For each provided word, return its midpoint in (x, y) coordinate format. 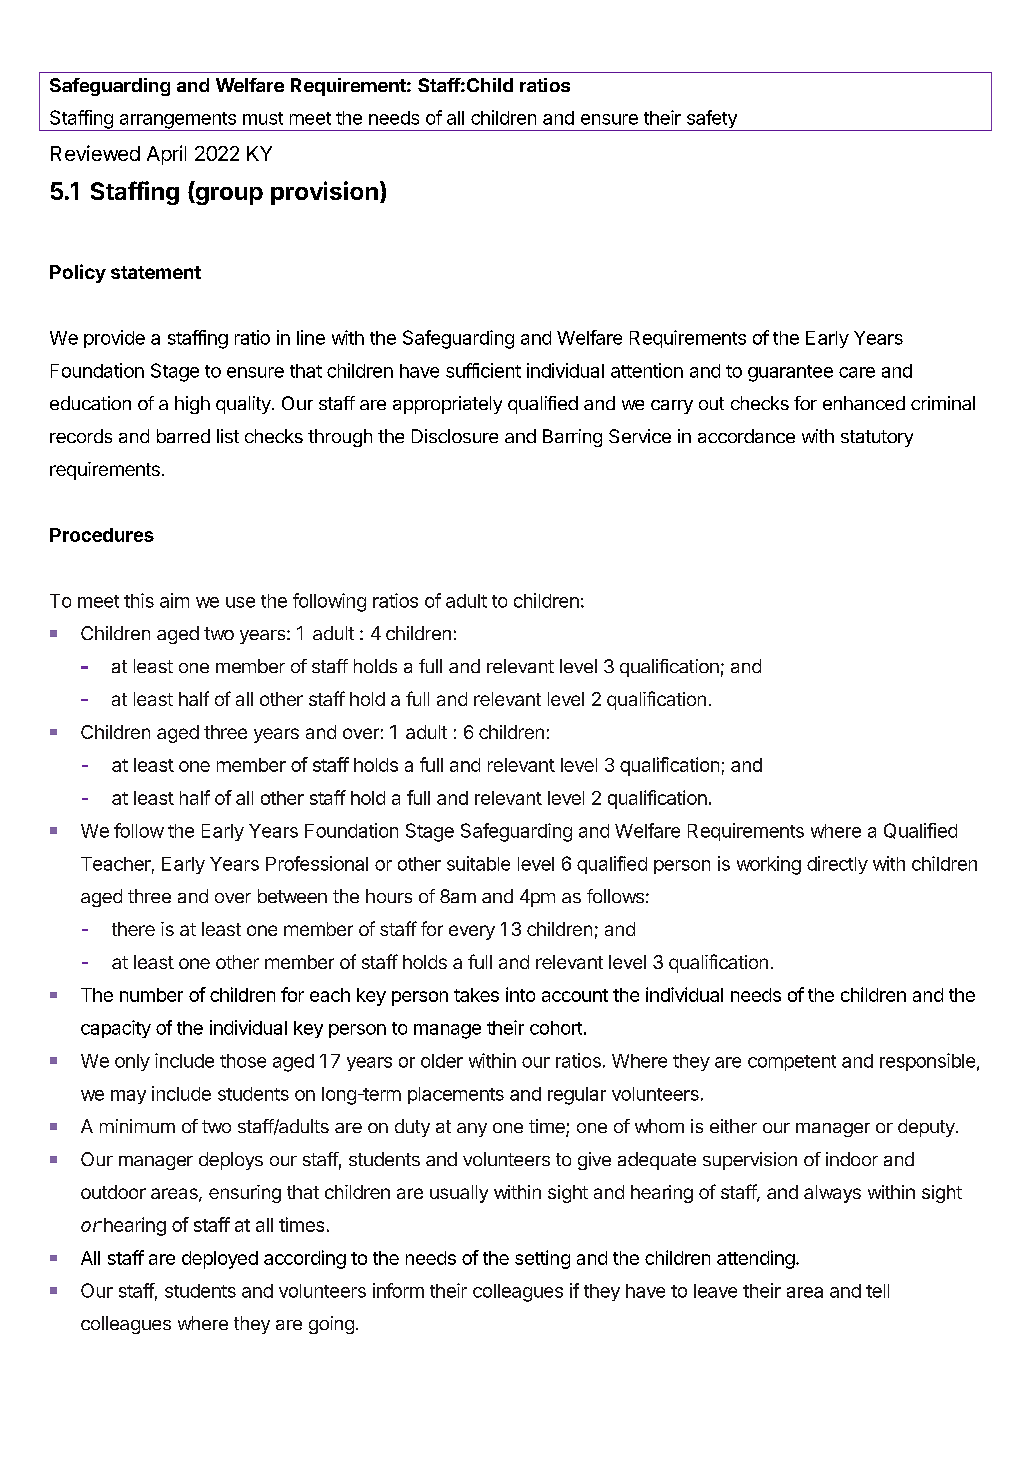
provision (324, 193)
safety (711, 120)
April (166, 155)
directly (837, 865)
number (151, 995)
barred (183, 436)
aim (174, 600)
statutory (877, 438)
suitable (478, 863)
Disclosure (455, 436)
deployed (220, 1260)
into (520, 994)
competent (792, 1063)
